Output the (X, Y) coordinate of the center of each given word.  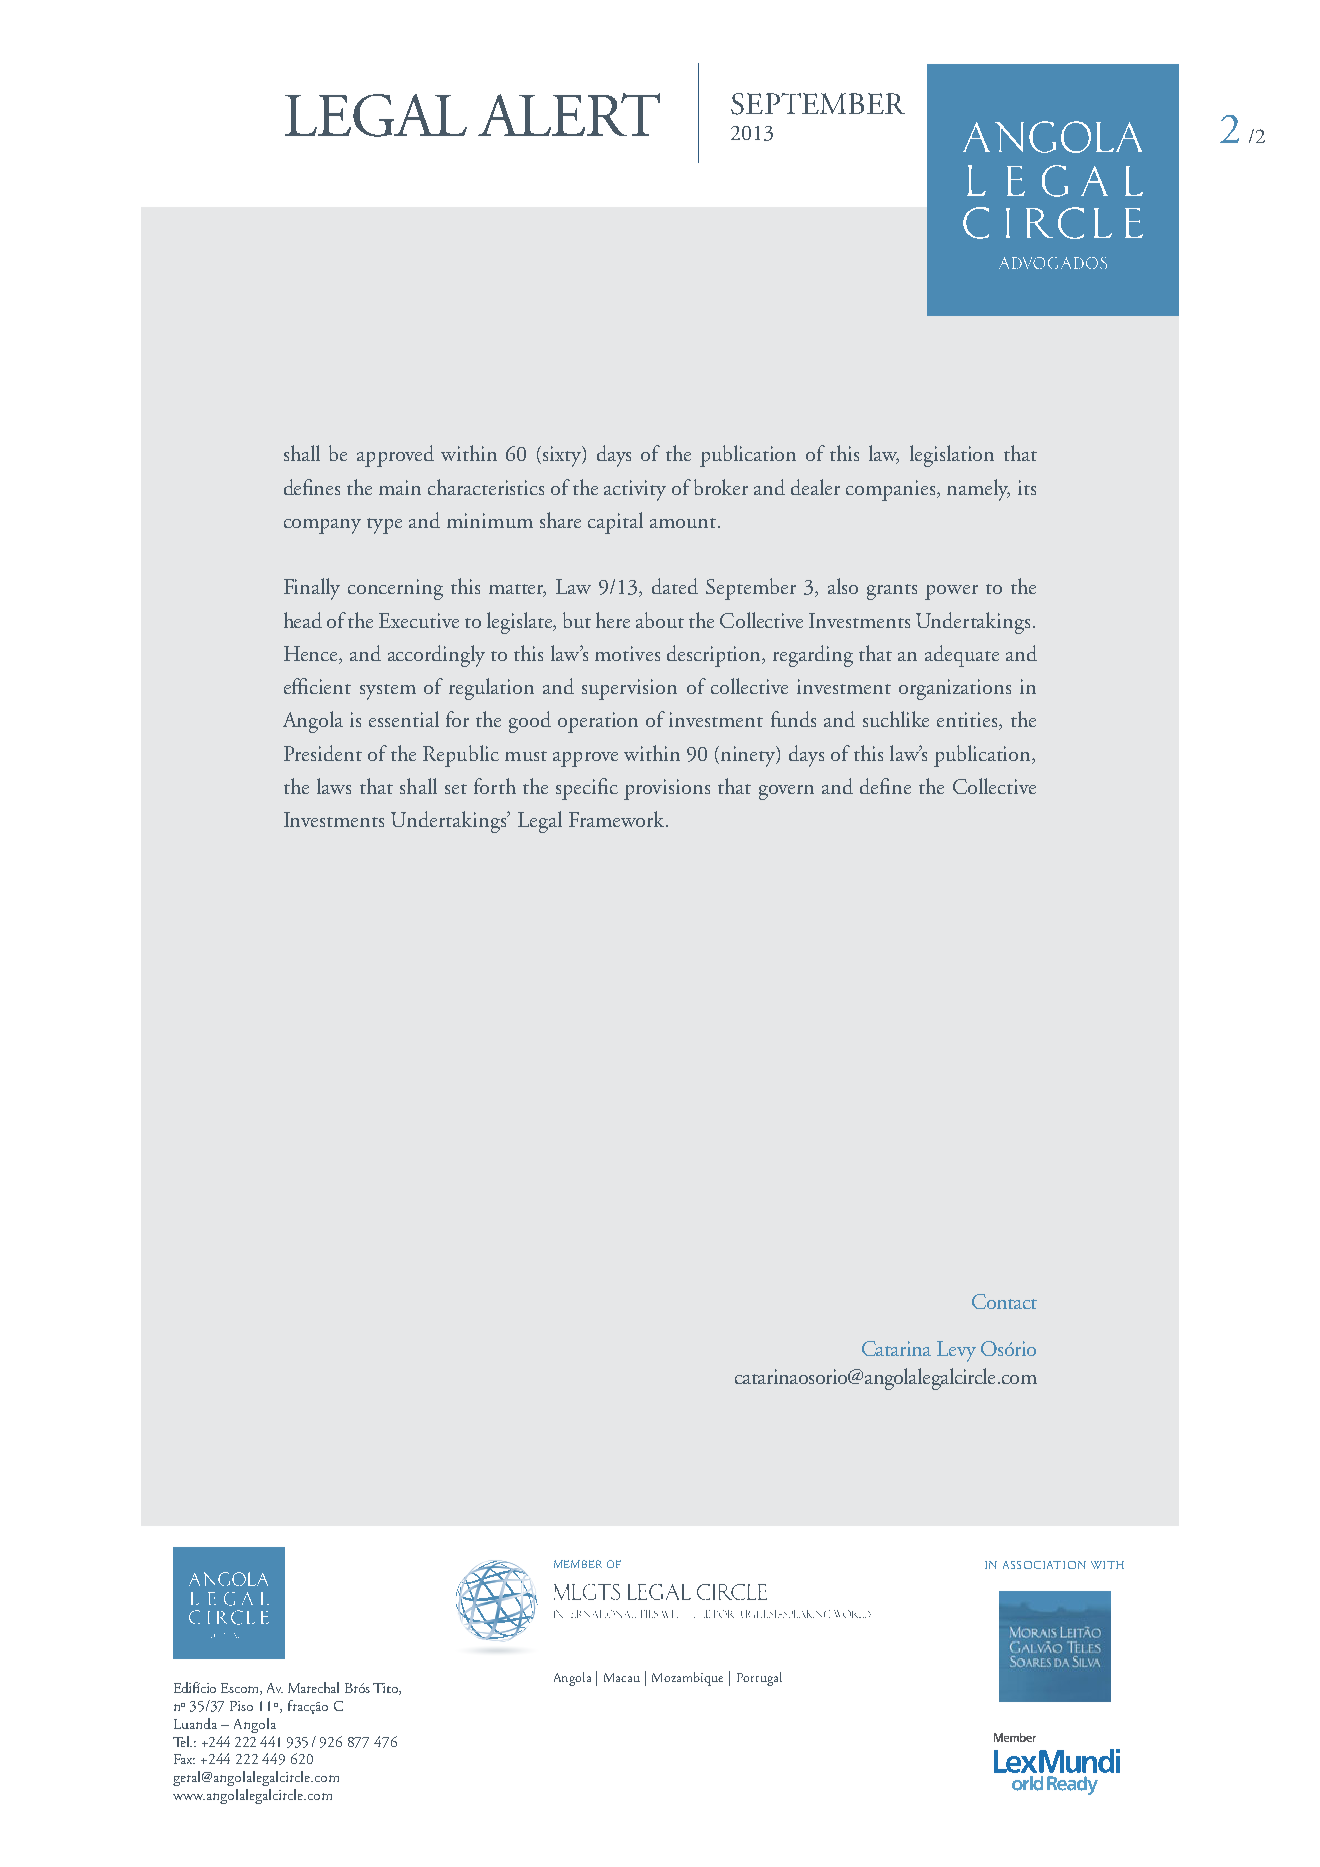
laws (334, 786)
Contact (1004, 1301)
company (322, 526)
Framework (618, 819)
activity (635, 490)
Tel (182, 1741)
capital (615, 523)
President (323, 753)
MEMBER (578, 1564)
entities (968, 721)
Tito (386, 1689)
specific (587, 789)
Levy (956, 1351)
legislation (952, 456)
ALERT (569, 114)
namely (978, 490)
